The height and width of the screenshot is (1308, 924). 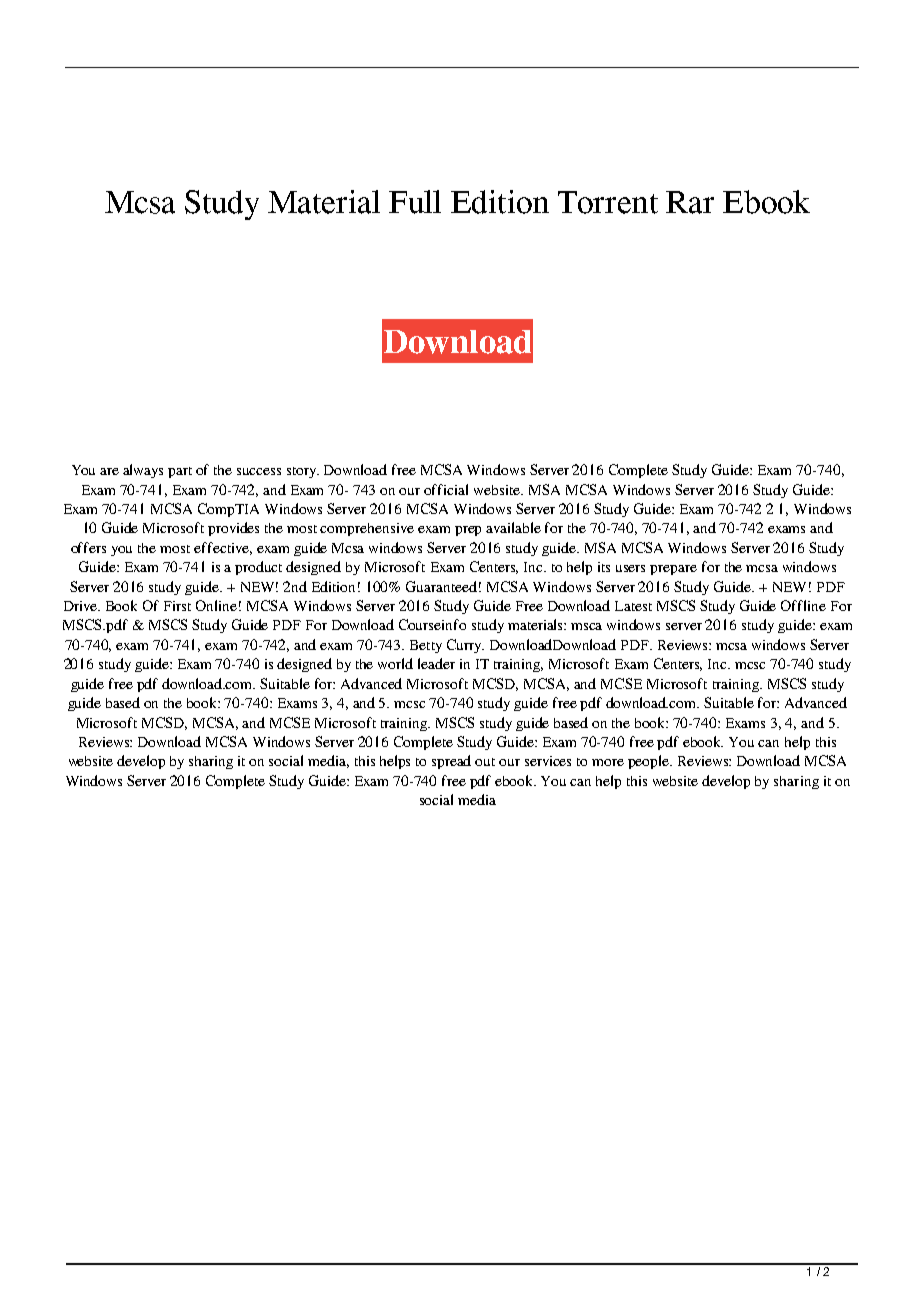 I want to click on Torrent, so click(x=608, y=202).
